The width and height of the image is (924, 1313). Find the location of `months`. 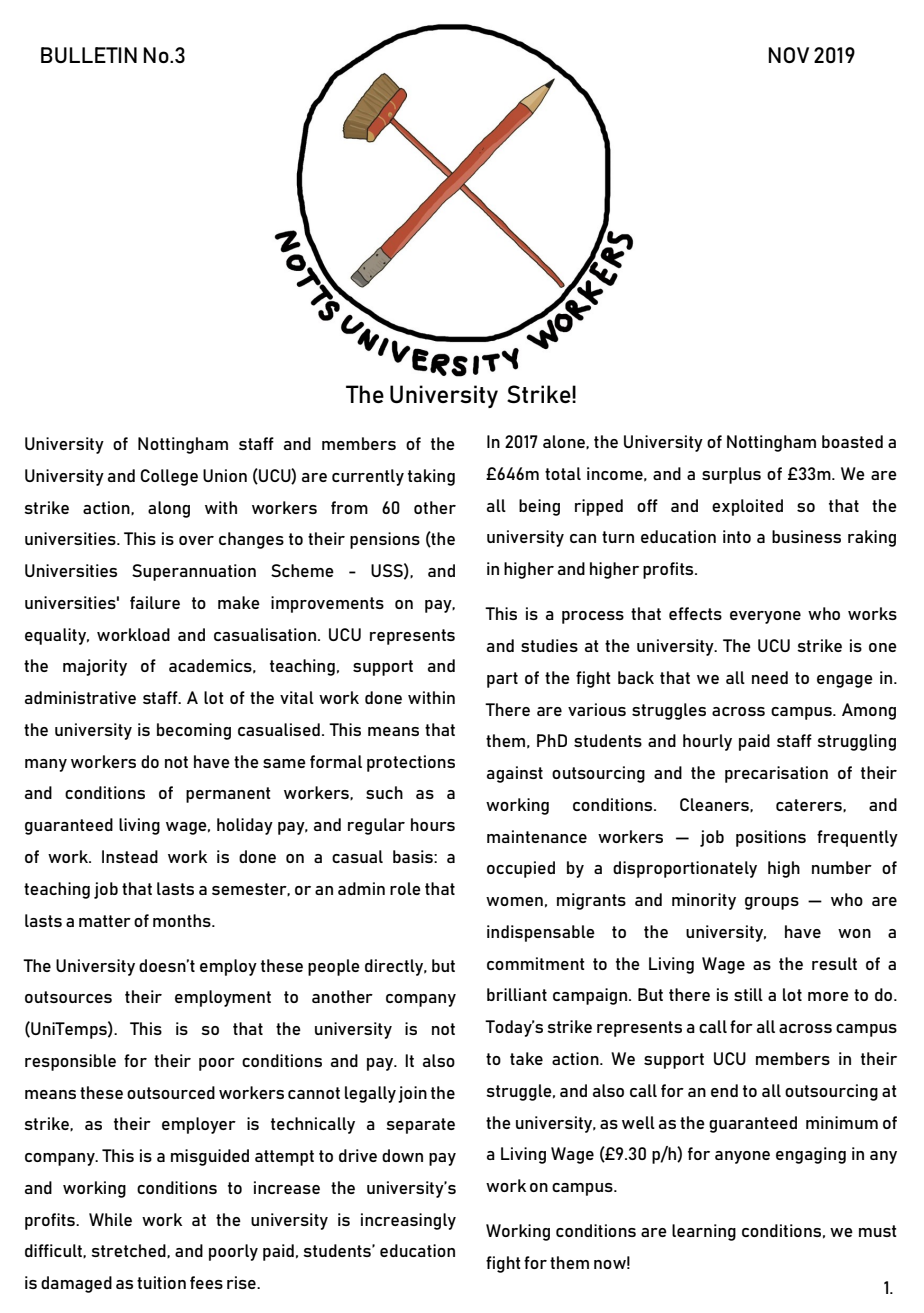

months is located at coordinates (183, 920).
